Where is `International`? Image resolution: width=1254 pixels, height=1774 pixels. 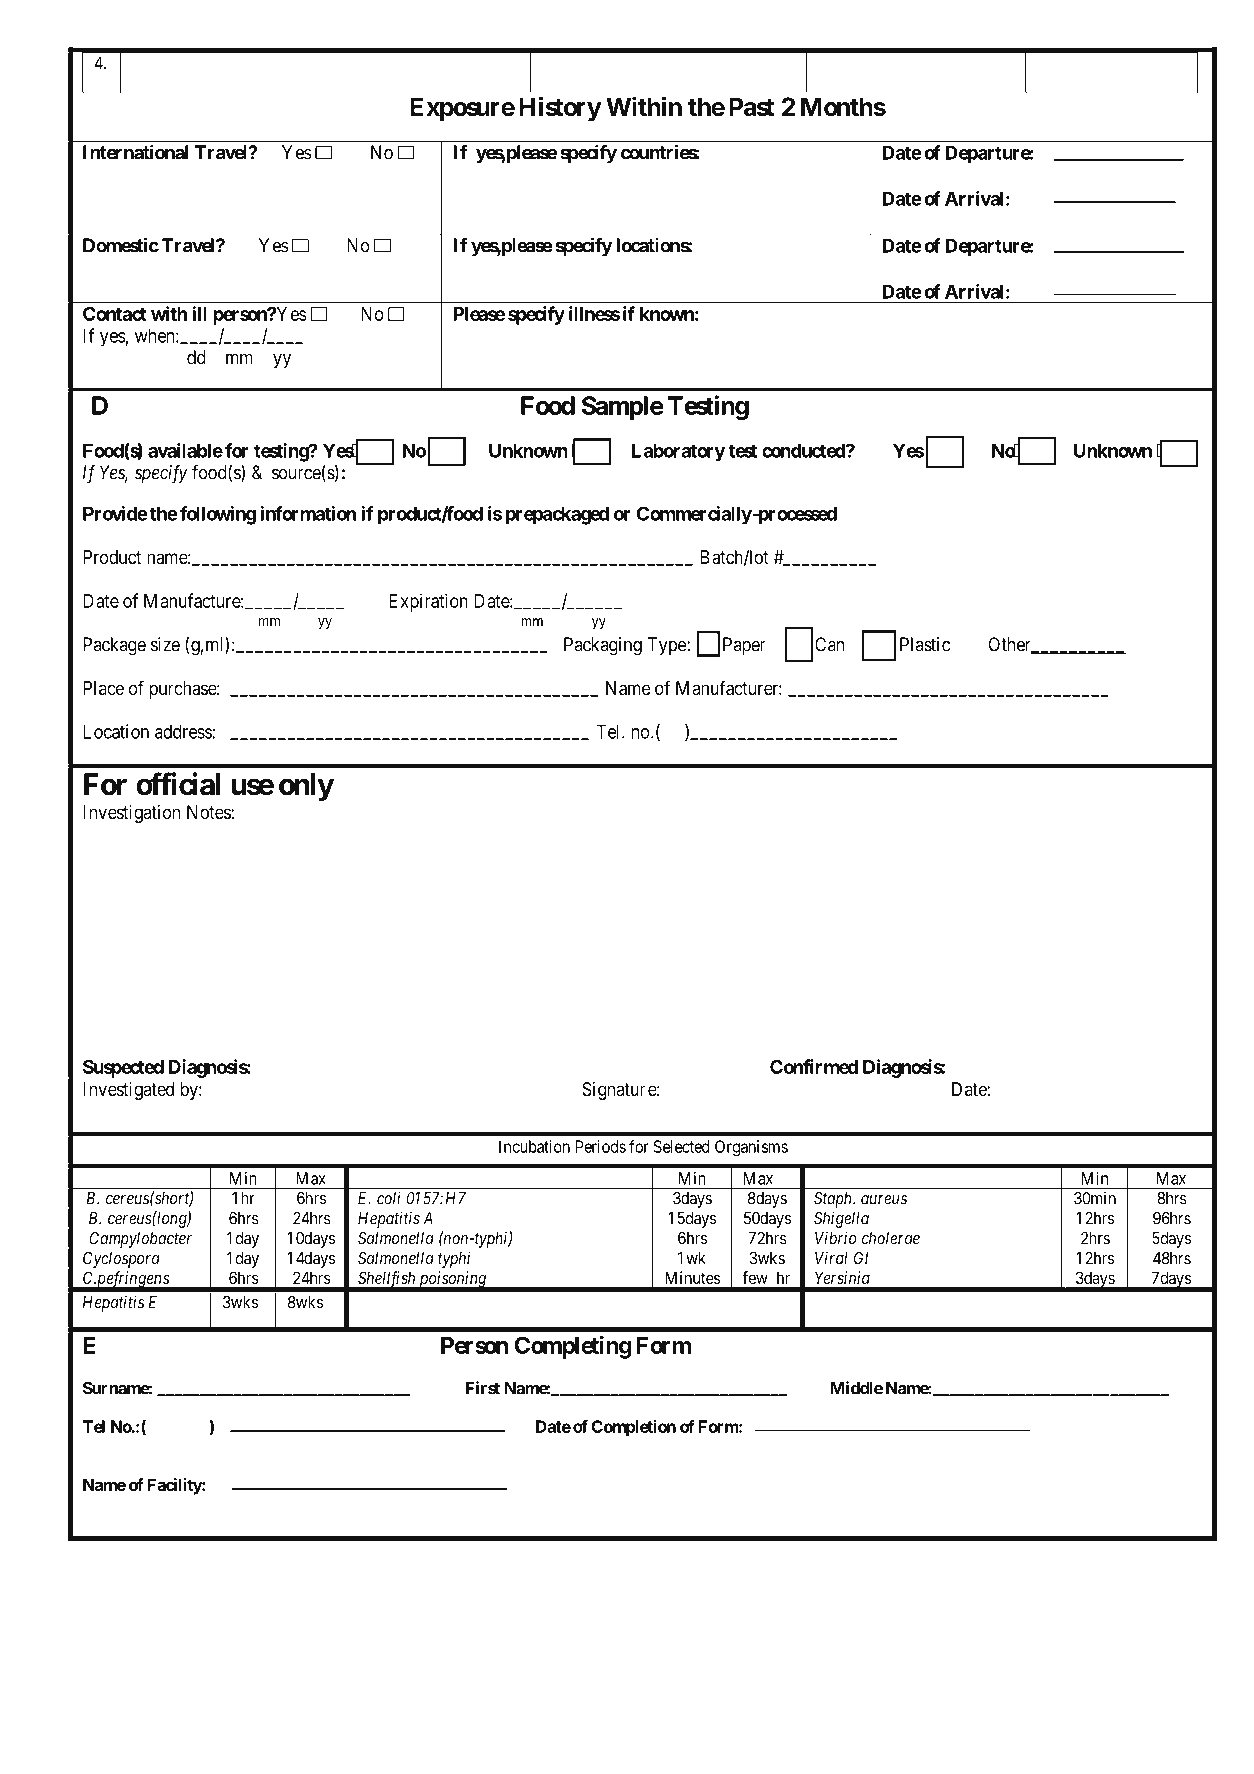 International is located at coordinates (135, 152).
